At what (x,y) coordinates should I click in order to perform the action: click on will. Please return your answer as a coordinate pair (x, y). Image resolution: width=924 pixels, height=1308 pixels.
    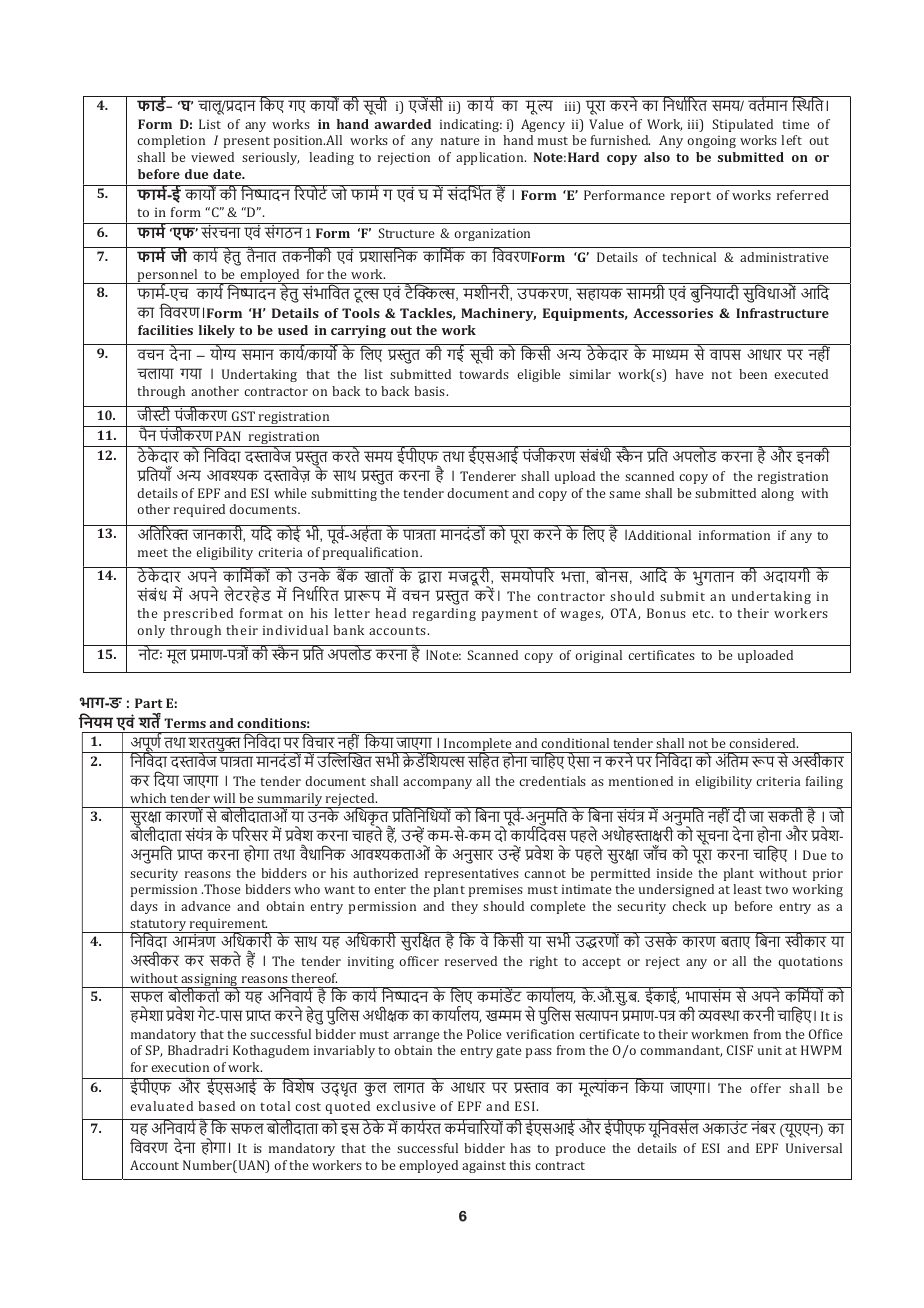
    Looking at the image, I should click on (224, 798).
